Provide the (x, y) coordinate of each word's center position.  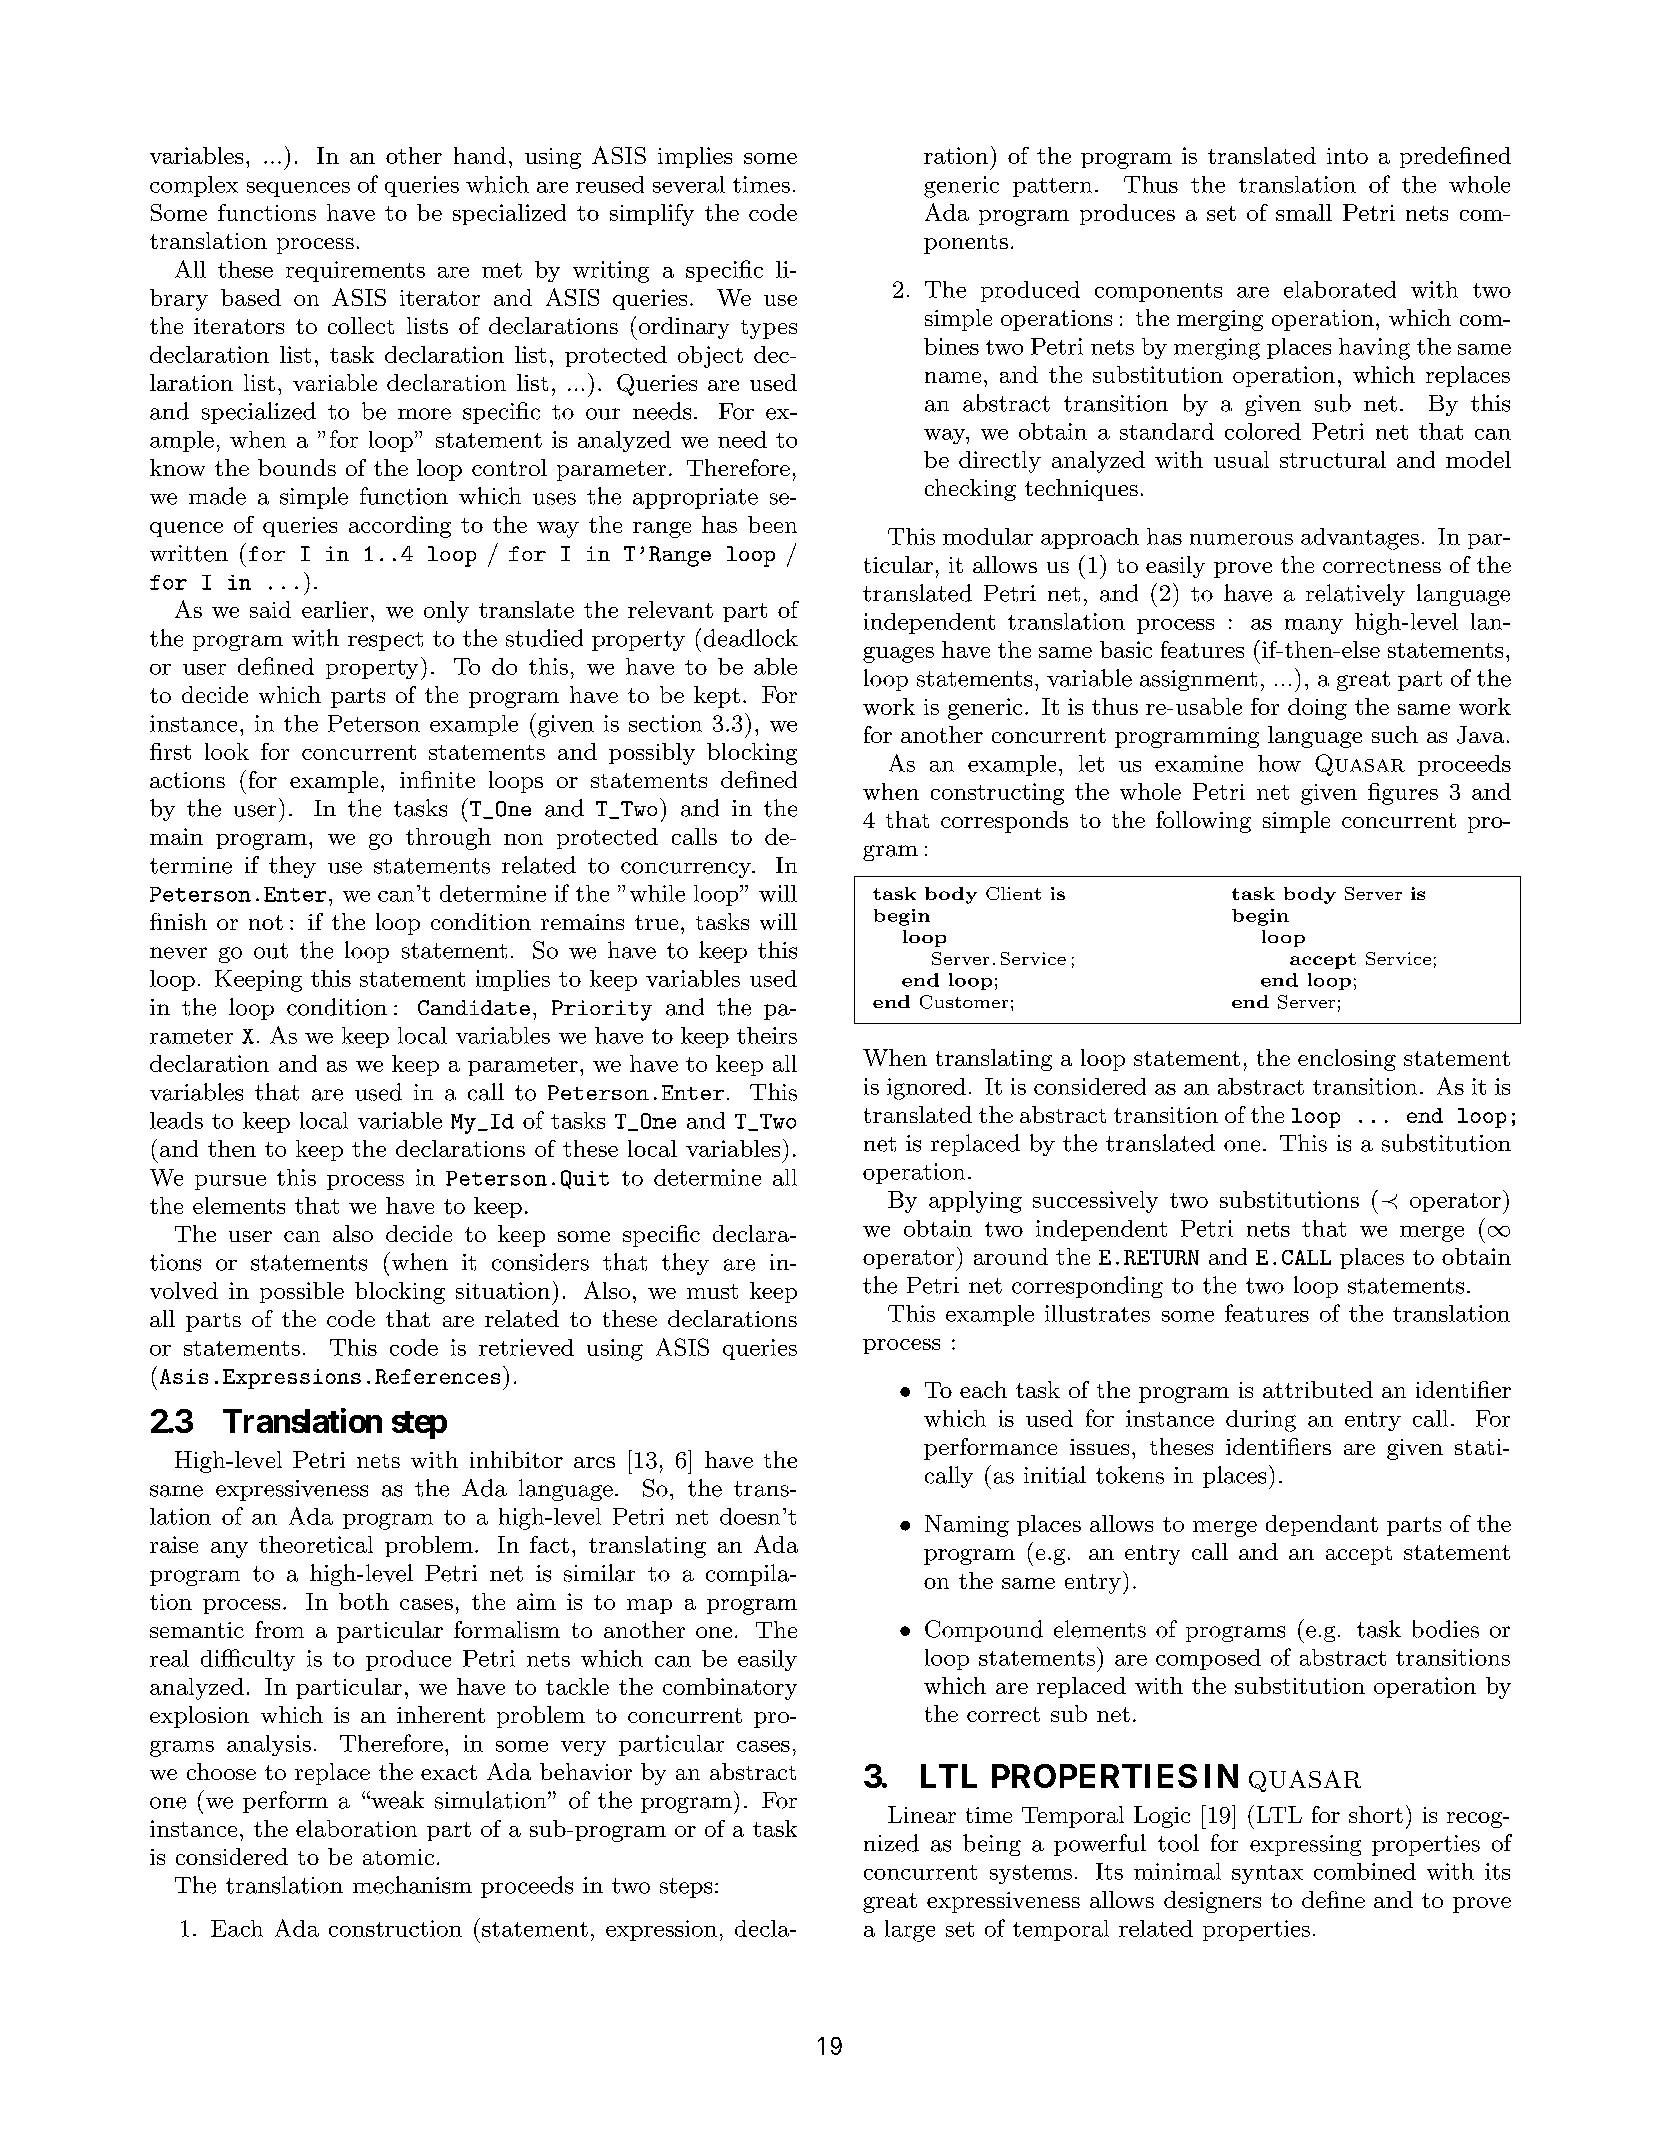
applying (975, 1202)
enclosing (1347, 1060)
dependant (1322, 1525)
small (1304, 212)
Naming (967, 1526)
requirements (355, 271)
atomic (398, 1857)
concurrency (687, 870)
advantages (1360, 539)
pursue (230, 1182)
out (271, 951)
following (1203, 822)
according (400, 527)
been (772, 524)
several (689, 184)
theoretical (316, 1544)
